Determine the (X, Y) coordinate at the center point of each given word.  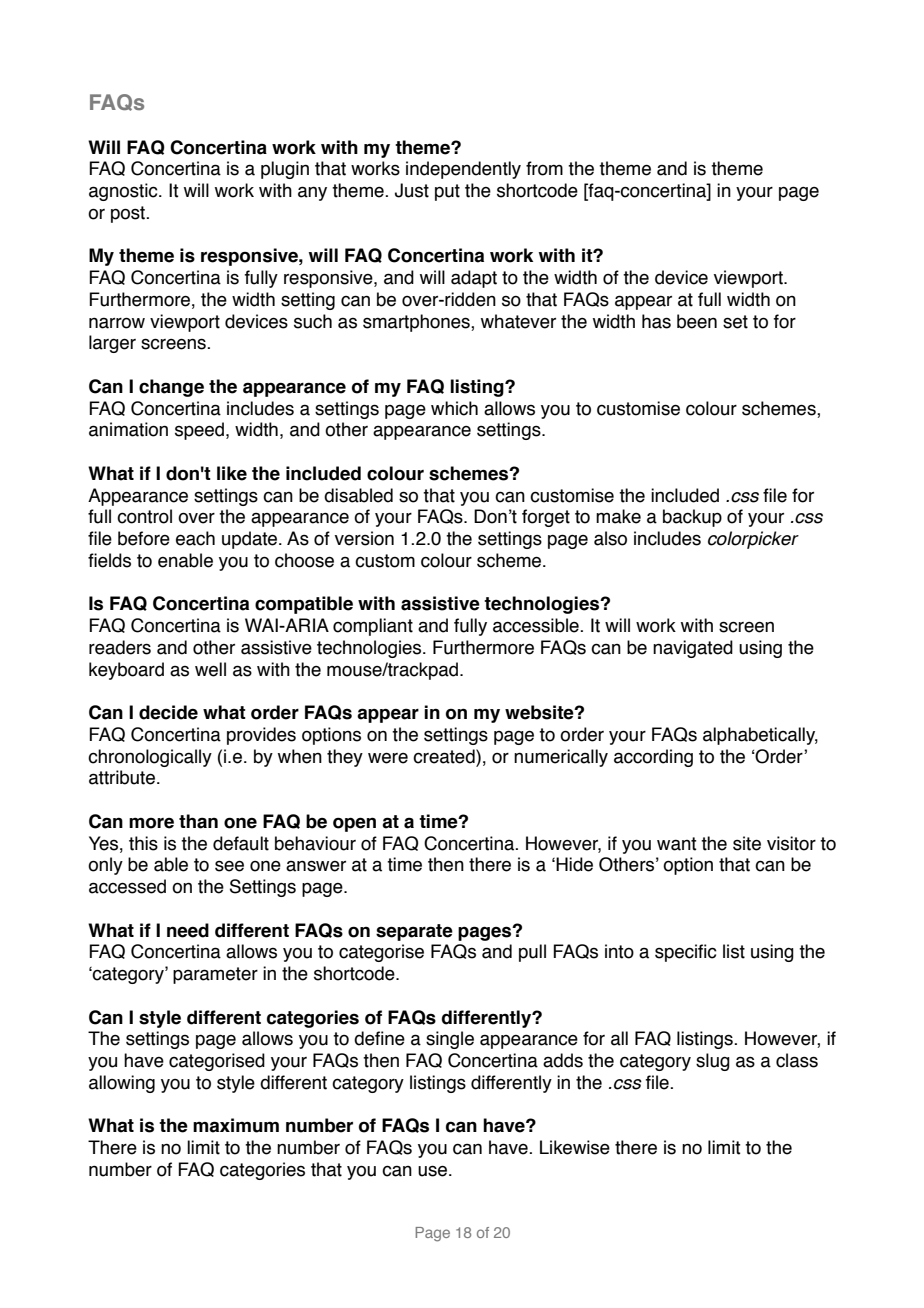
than (198, 821)
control (144, 516)
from (544, 168)
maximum (236, 1125)
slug (713, 1062)
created (445, 756)
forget (546, 518)
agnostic (124, 192)
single (450, 1040)
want (677, 844)
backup (692, 518)
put (447, 192)
